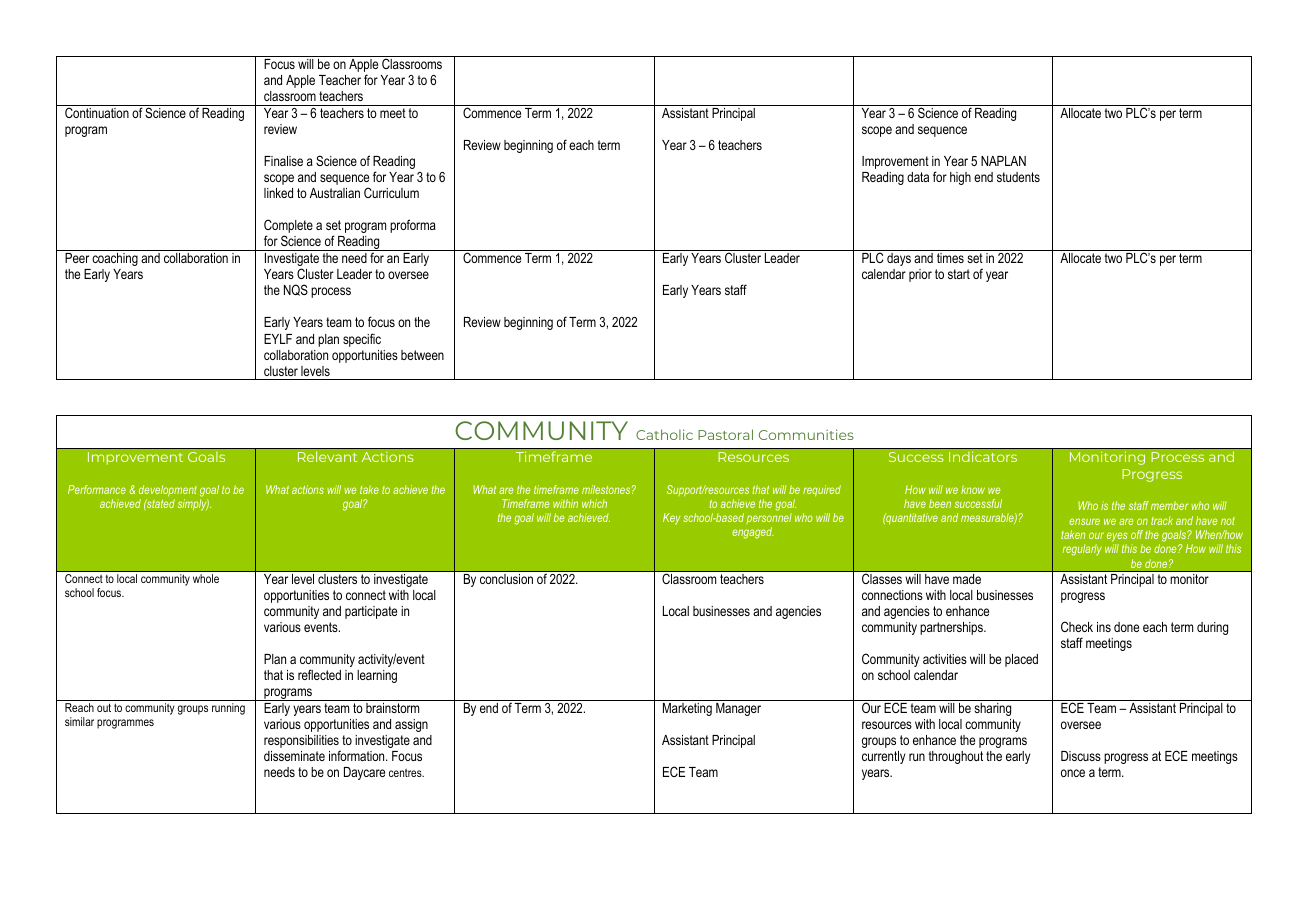 Image resolution: width=1308 pixels, height=924 pixels. Describe the element at coordinates (918, 177) in the page. I see `data` at that location.
